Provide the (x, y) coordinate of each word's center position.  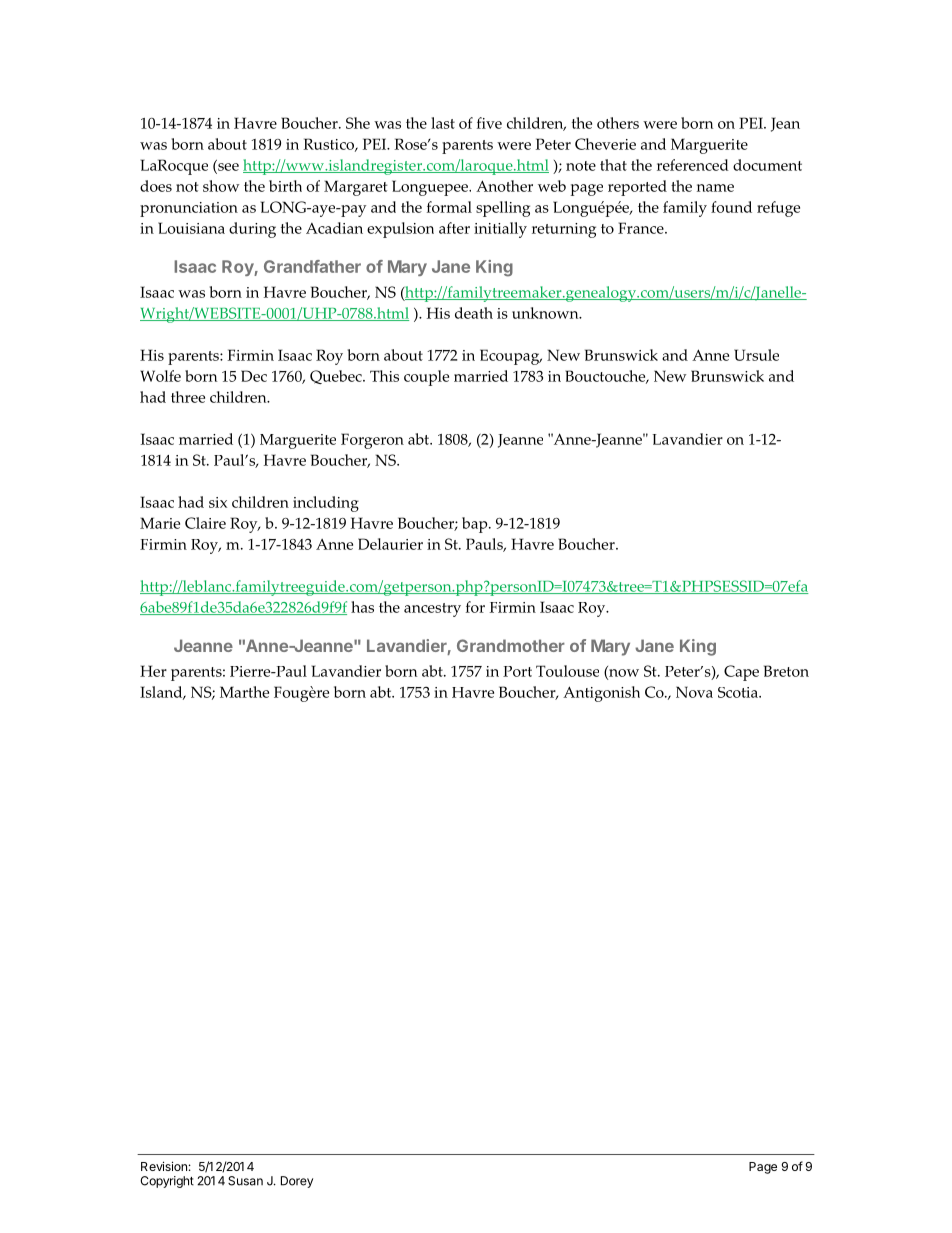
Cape (741, 673)
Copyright (167, 1182)
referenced (693, 165)
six (218, 502)
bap (476, 525)
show (221, 186)
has (362, 607)
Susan (245, 1181)
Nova (694, 692)
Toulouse (567, 671)
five (489, 123)
